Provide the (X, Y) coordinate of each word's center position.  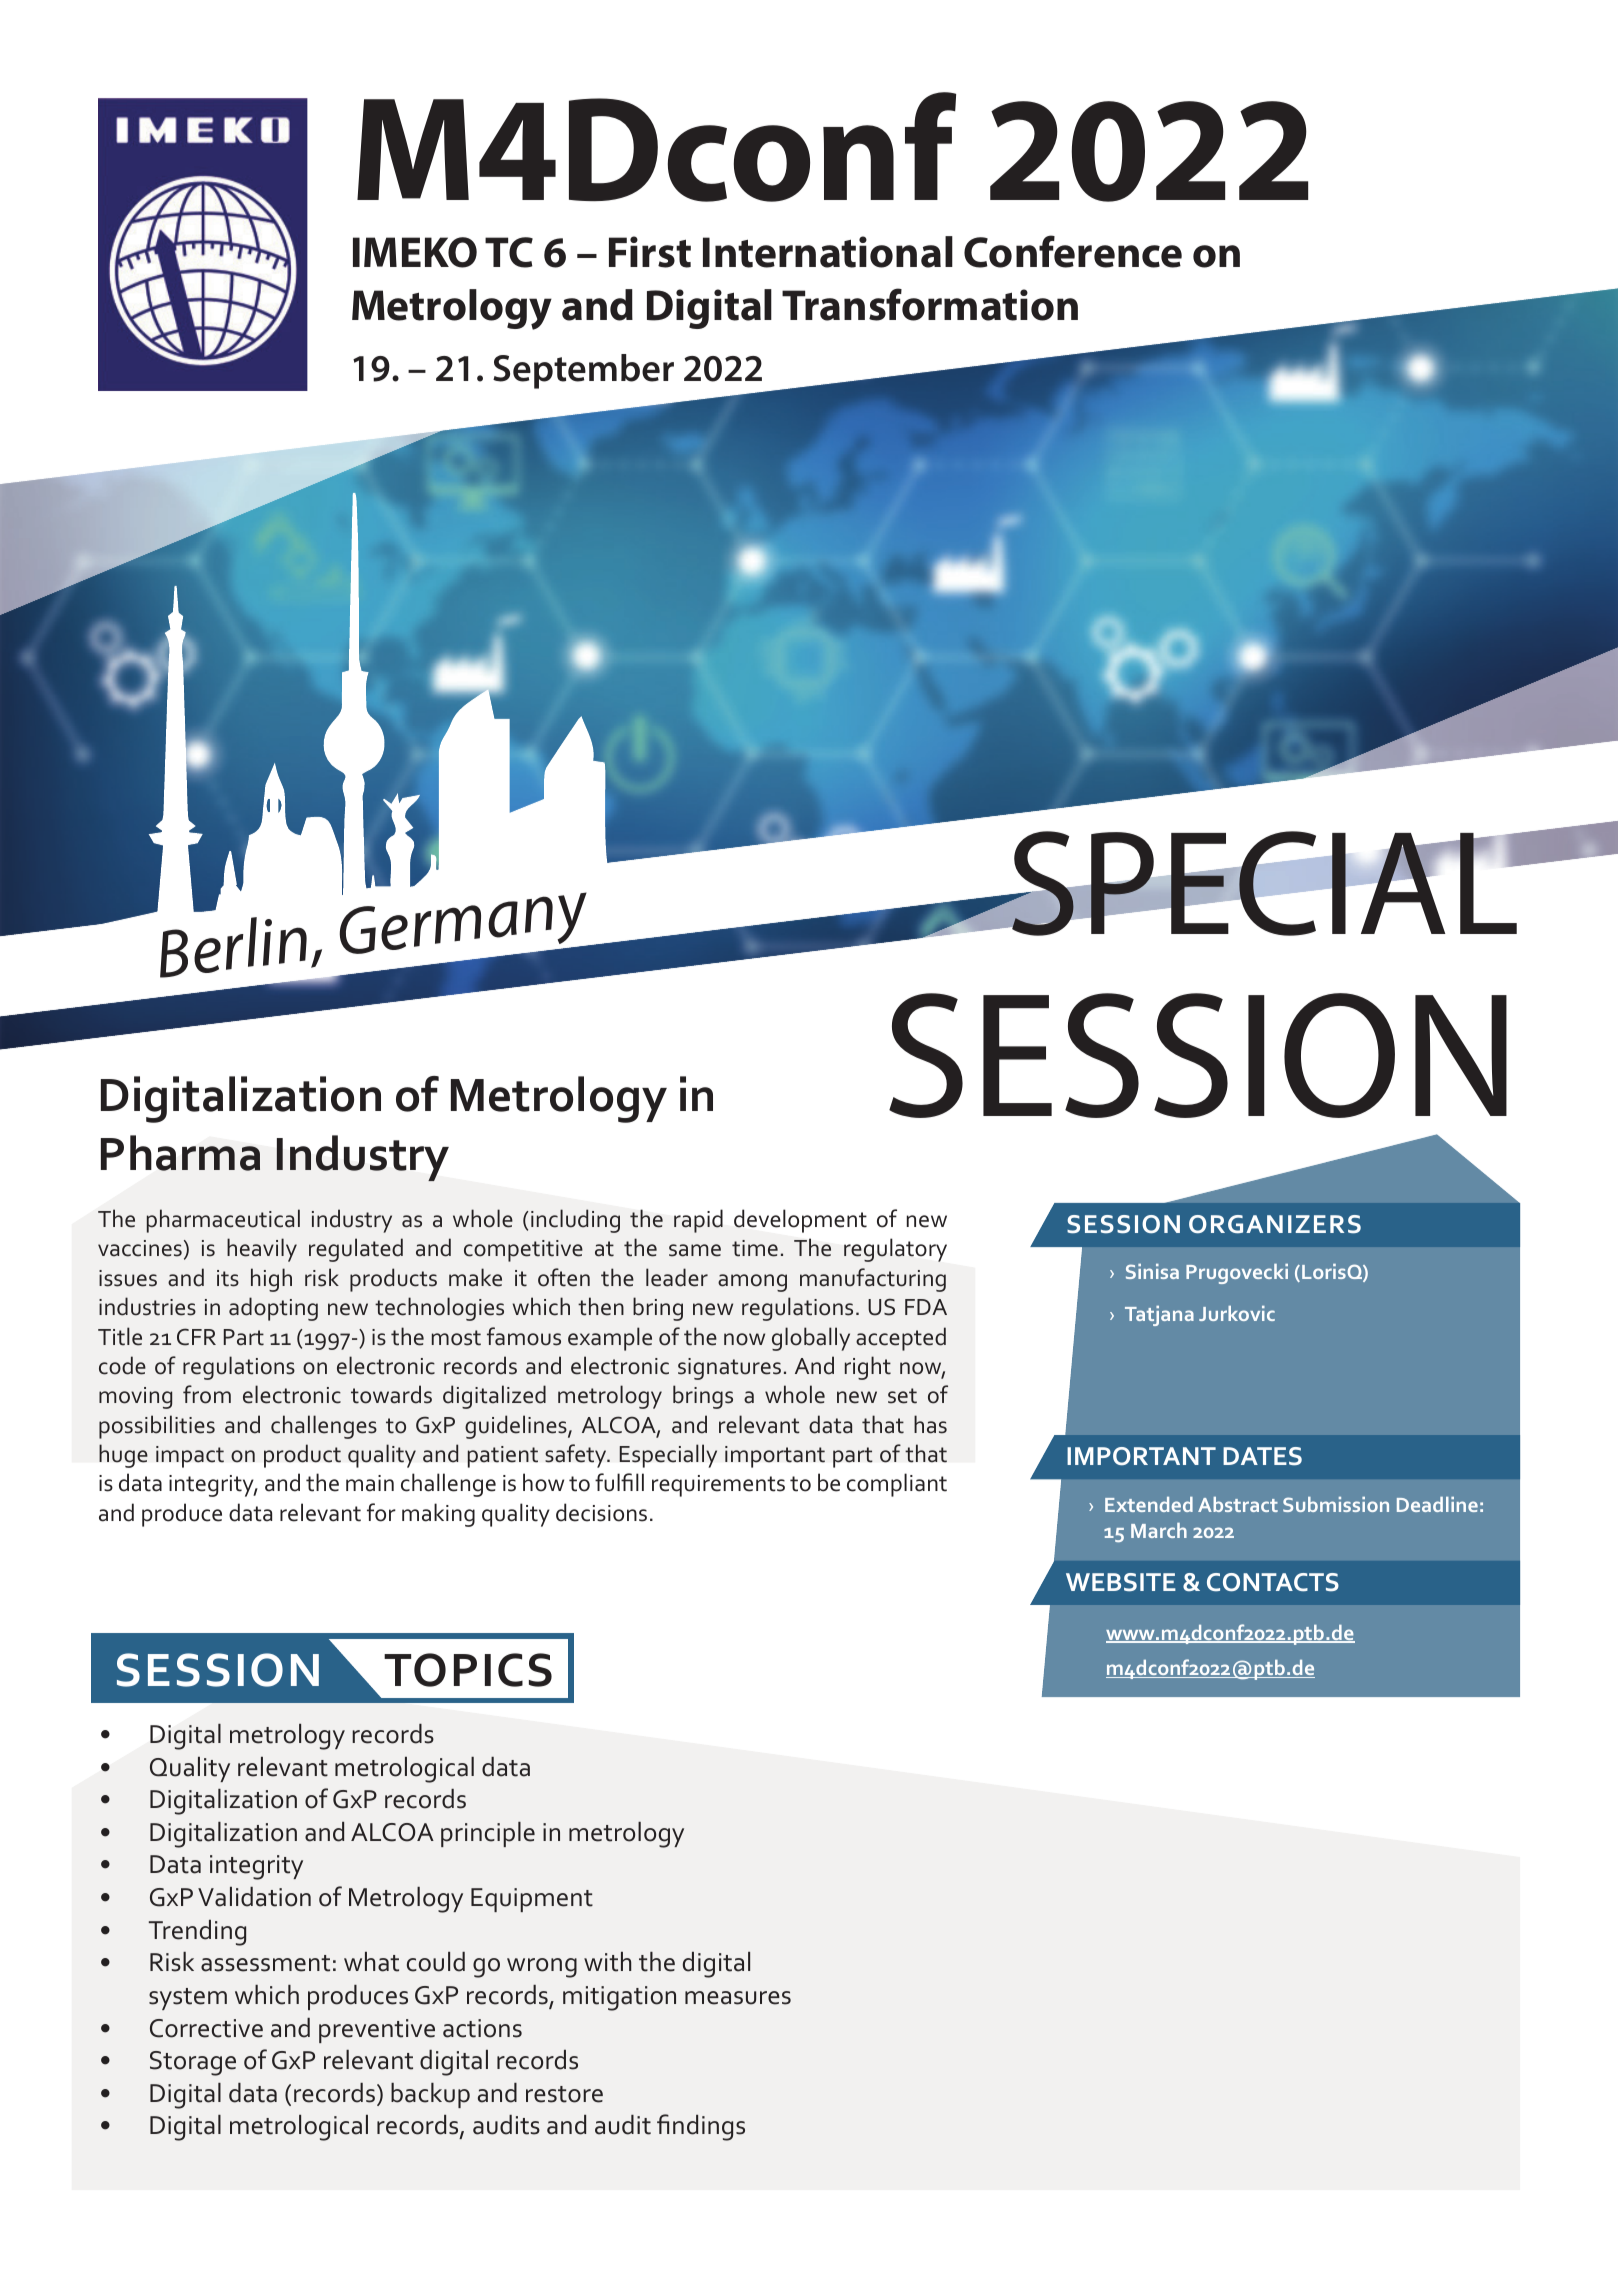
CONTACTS (1273, 1582)
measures (738, 1998)
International (828, 252)
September (583, 371)
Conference (1073, 251)
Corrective (206, 2028)
